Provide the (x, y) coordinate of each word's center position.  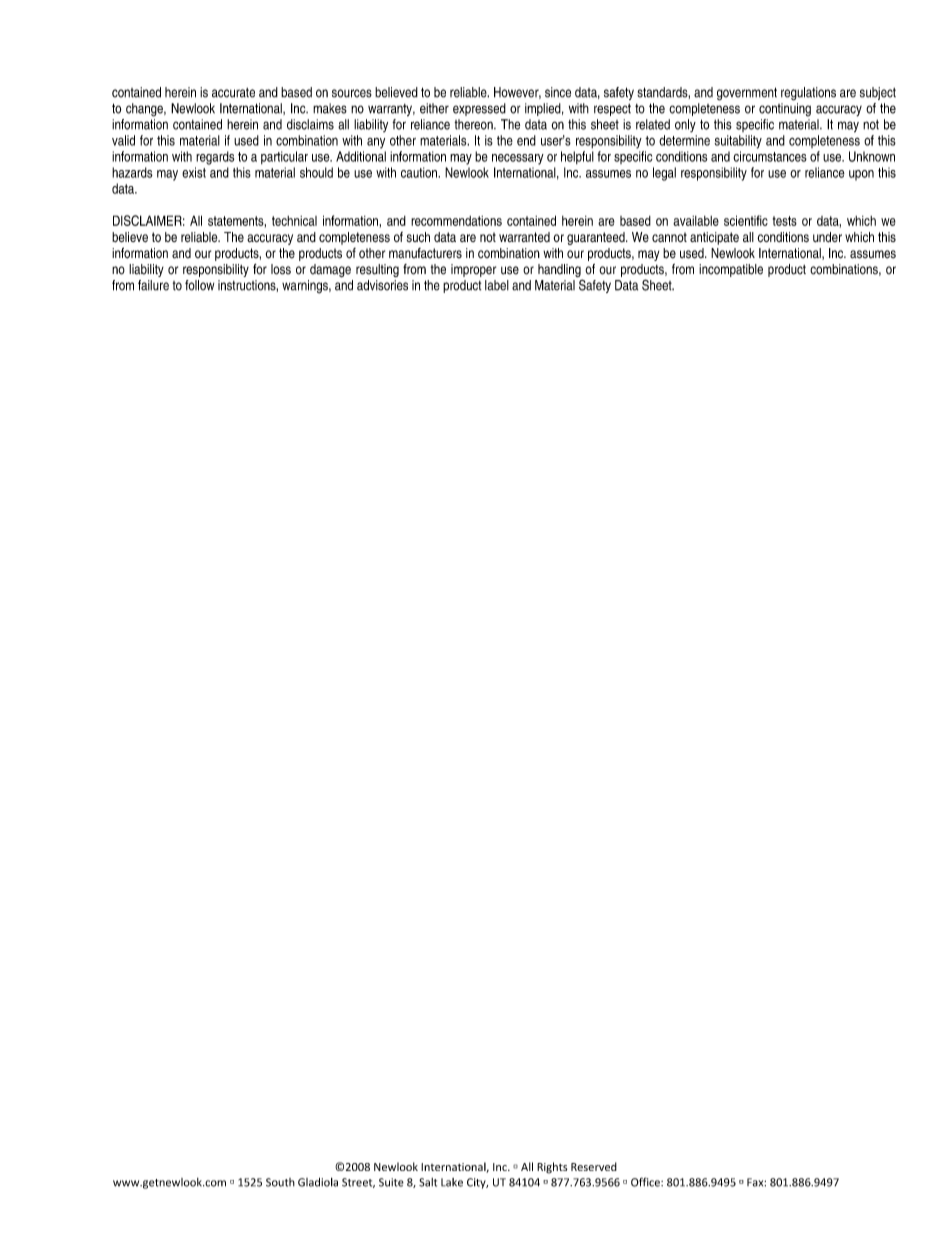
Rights (552, 1168)
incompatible (731, 270)
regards (215, 158)
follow (199, 285)
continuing (785, 110)
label (497, 285)
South (280, 1182)
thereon (474, 124)
